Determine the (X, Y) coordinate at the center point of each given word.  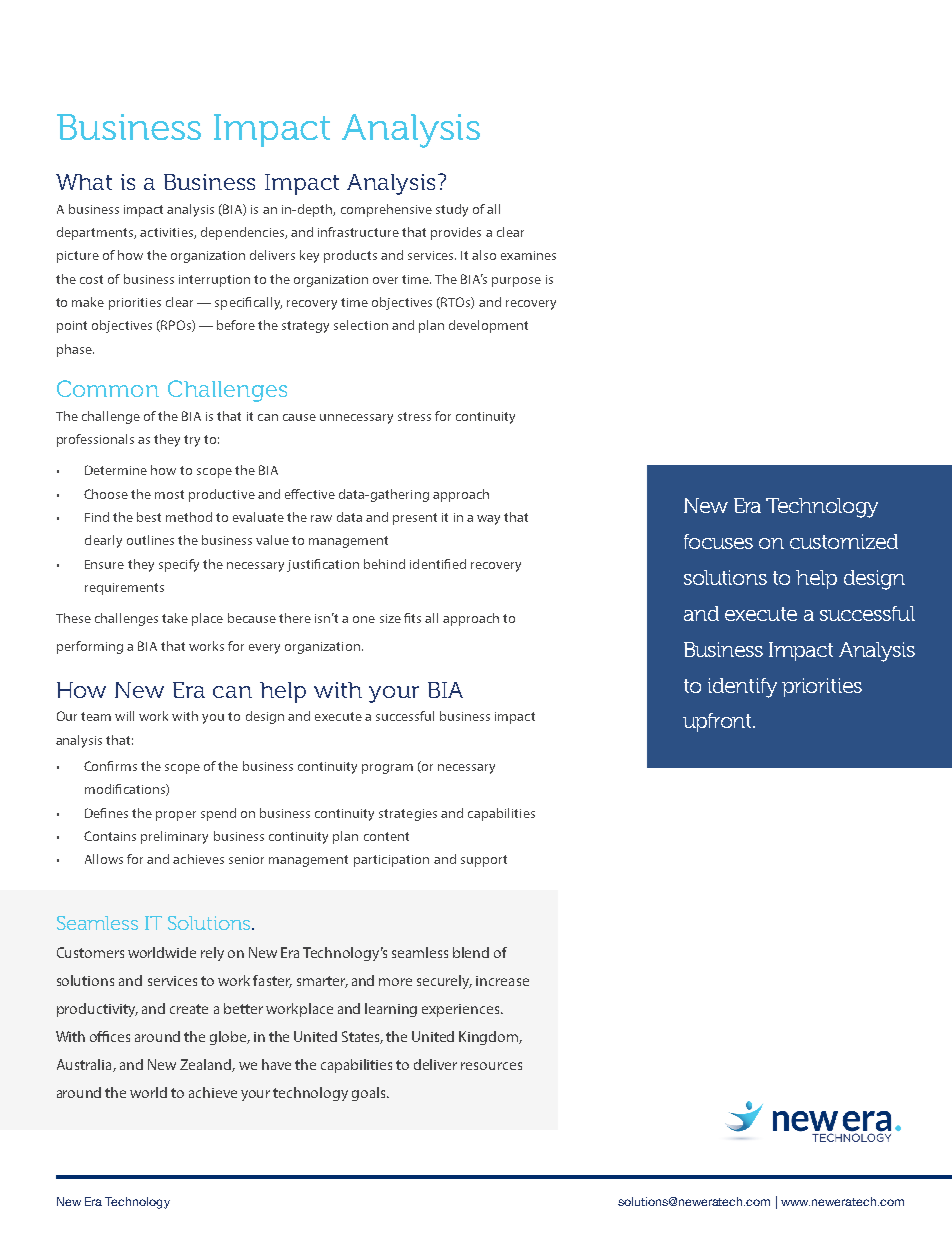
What (84, 182)
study (452, 210)
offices (110, 1036)
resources (491, 1066)
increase (502, 981)
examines (528, 255)
